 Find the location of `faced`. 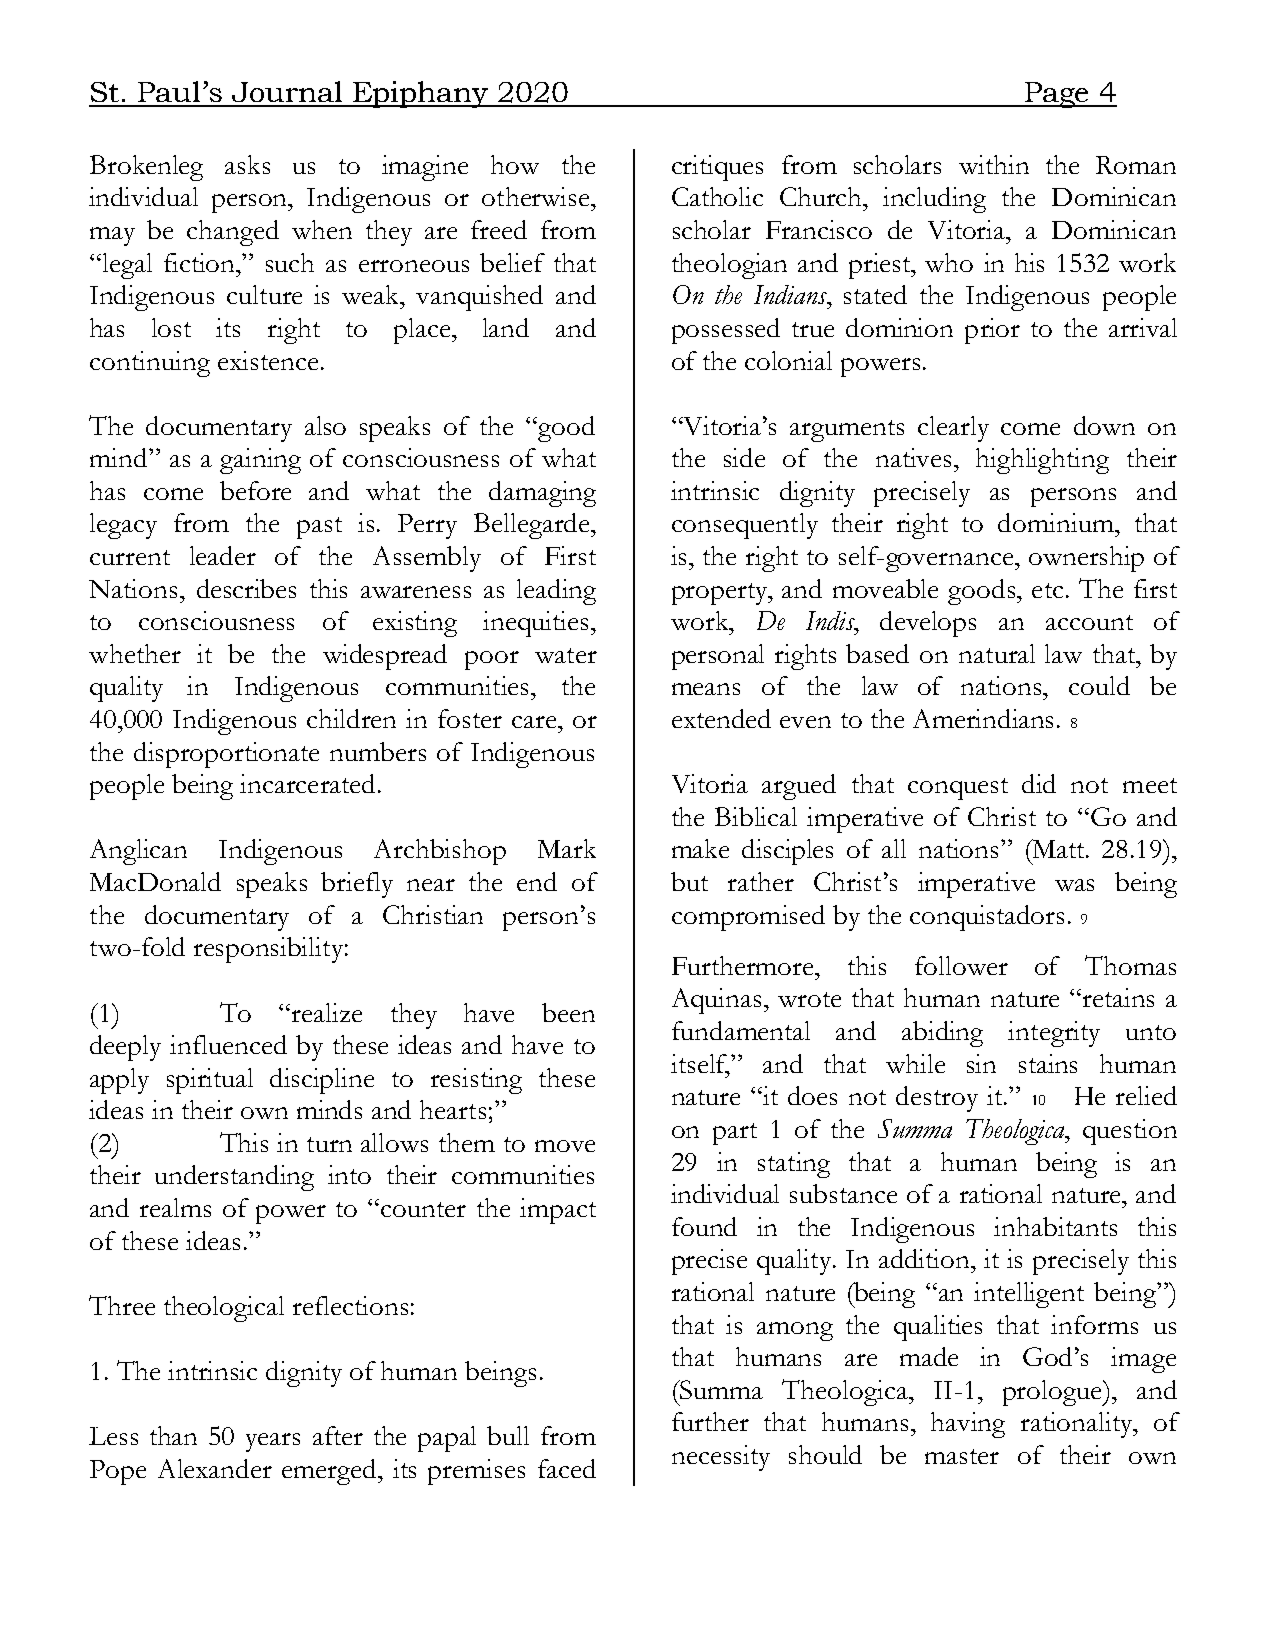

faced is located at coordinates (567, 1468).
